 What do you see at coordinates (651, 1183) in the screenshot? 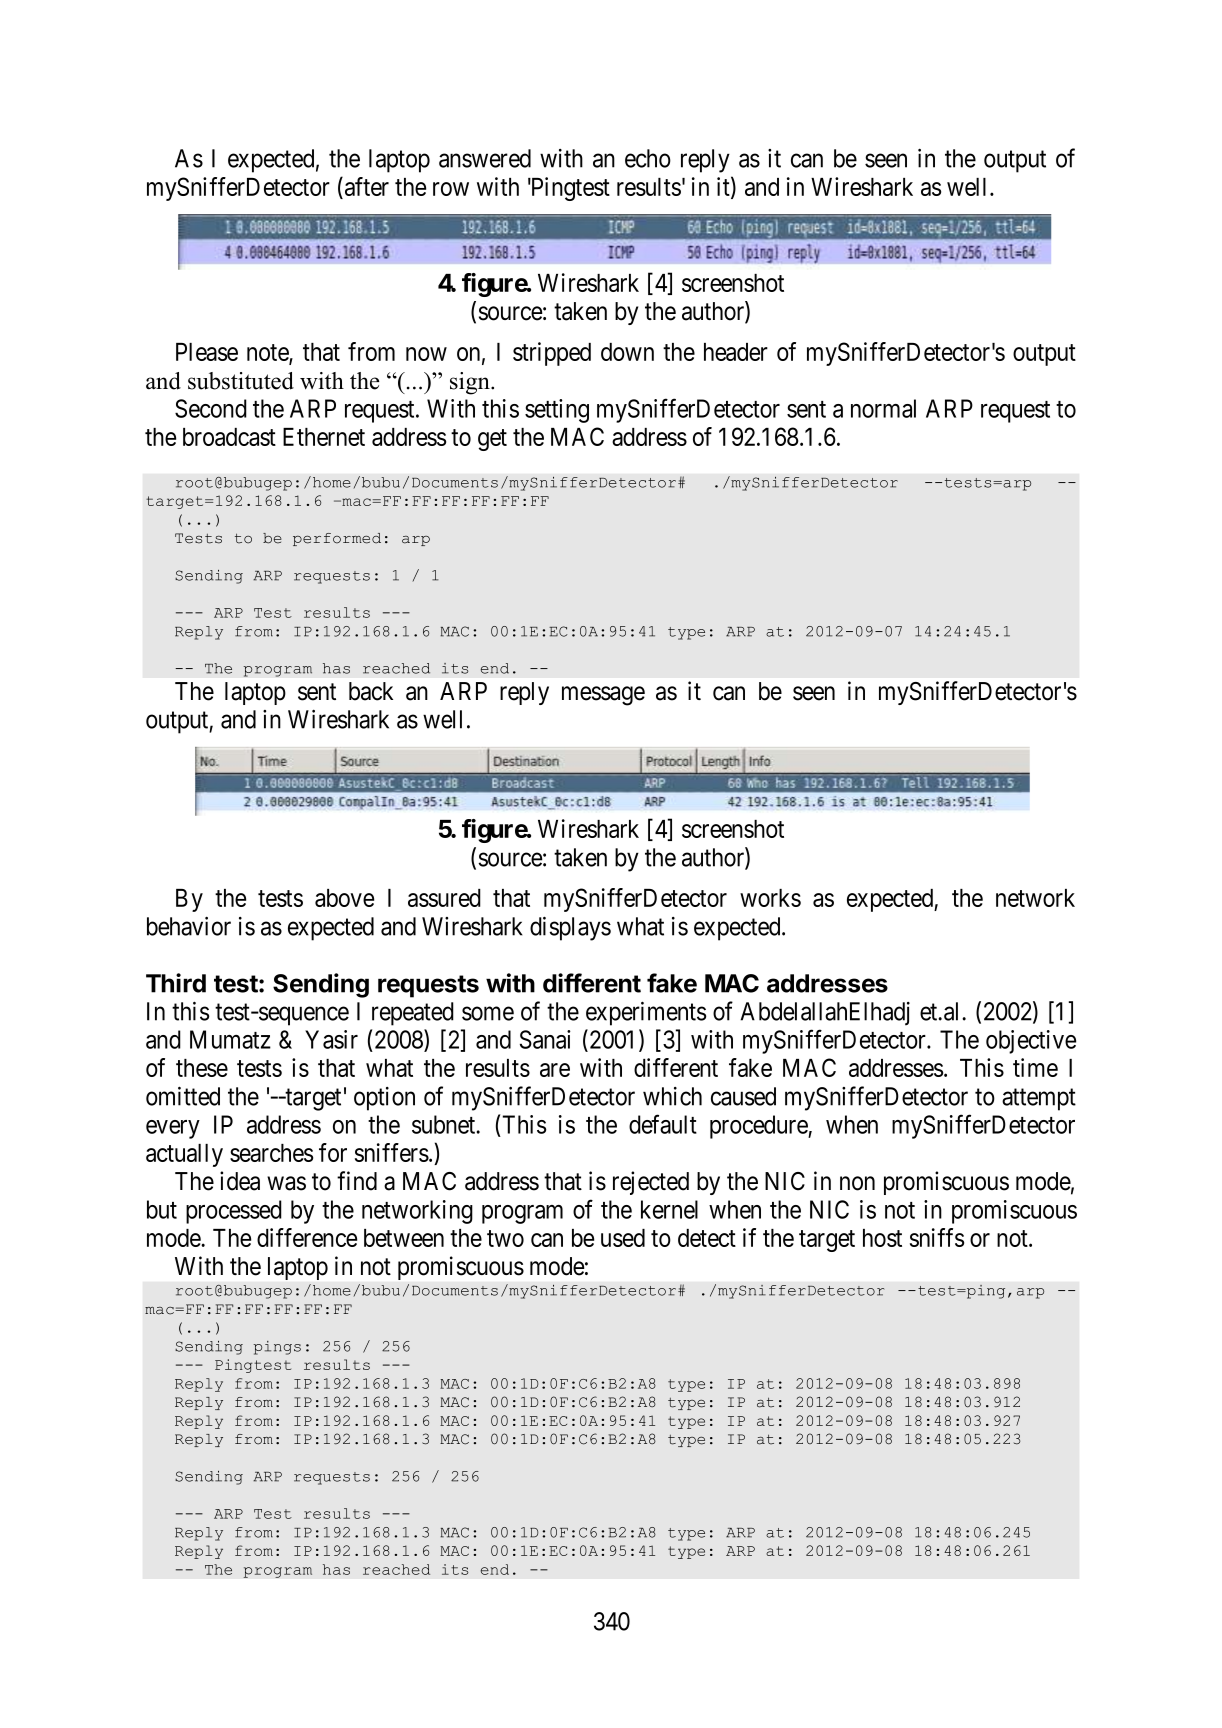
I see `rejected` at bounding box center [651, 1183].
